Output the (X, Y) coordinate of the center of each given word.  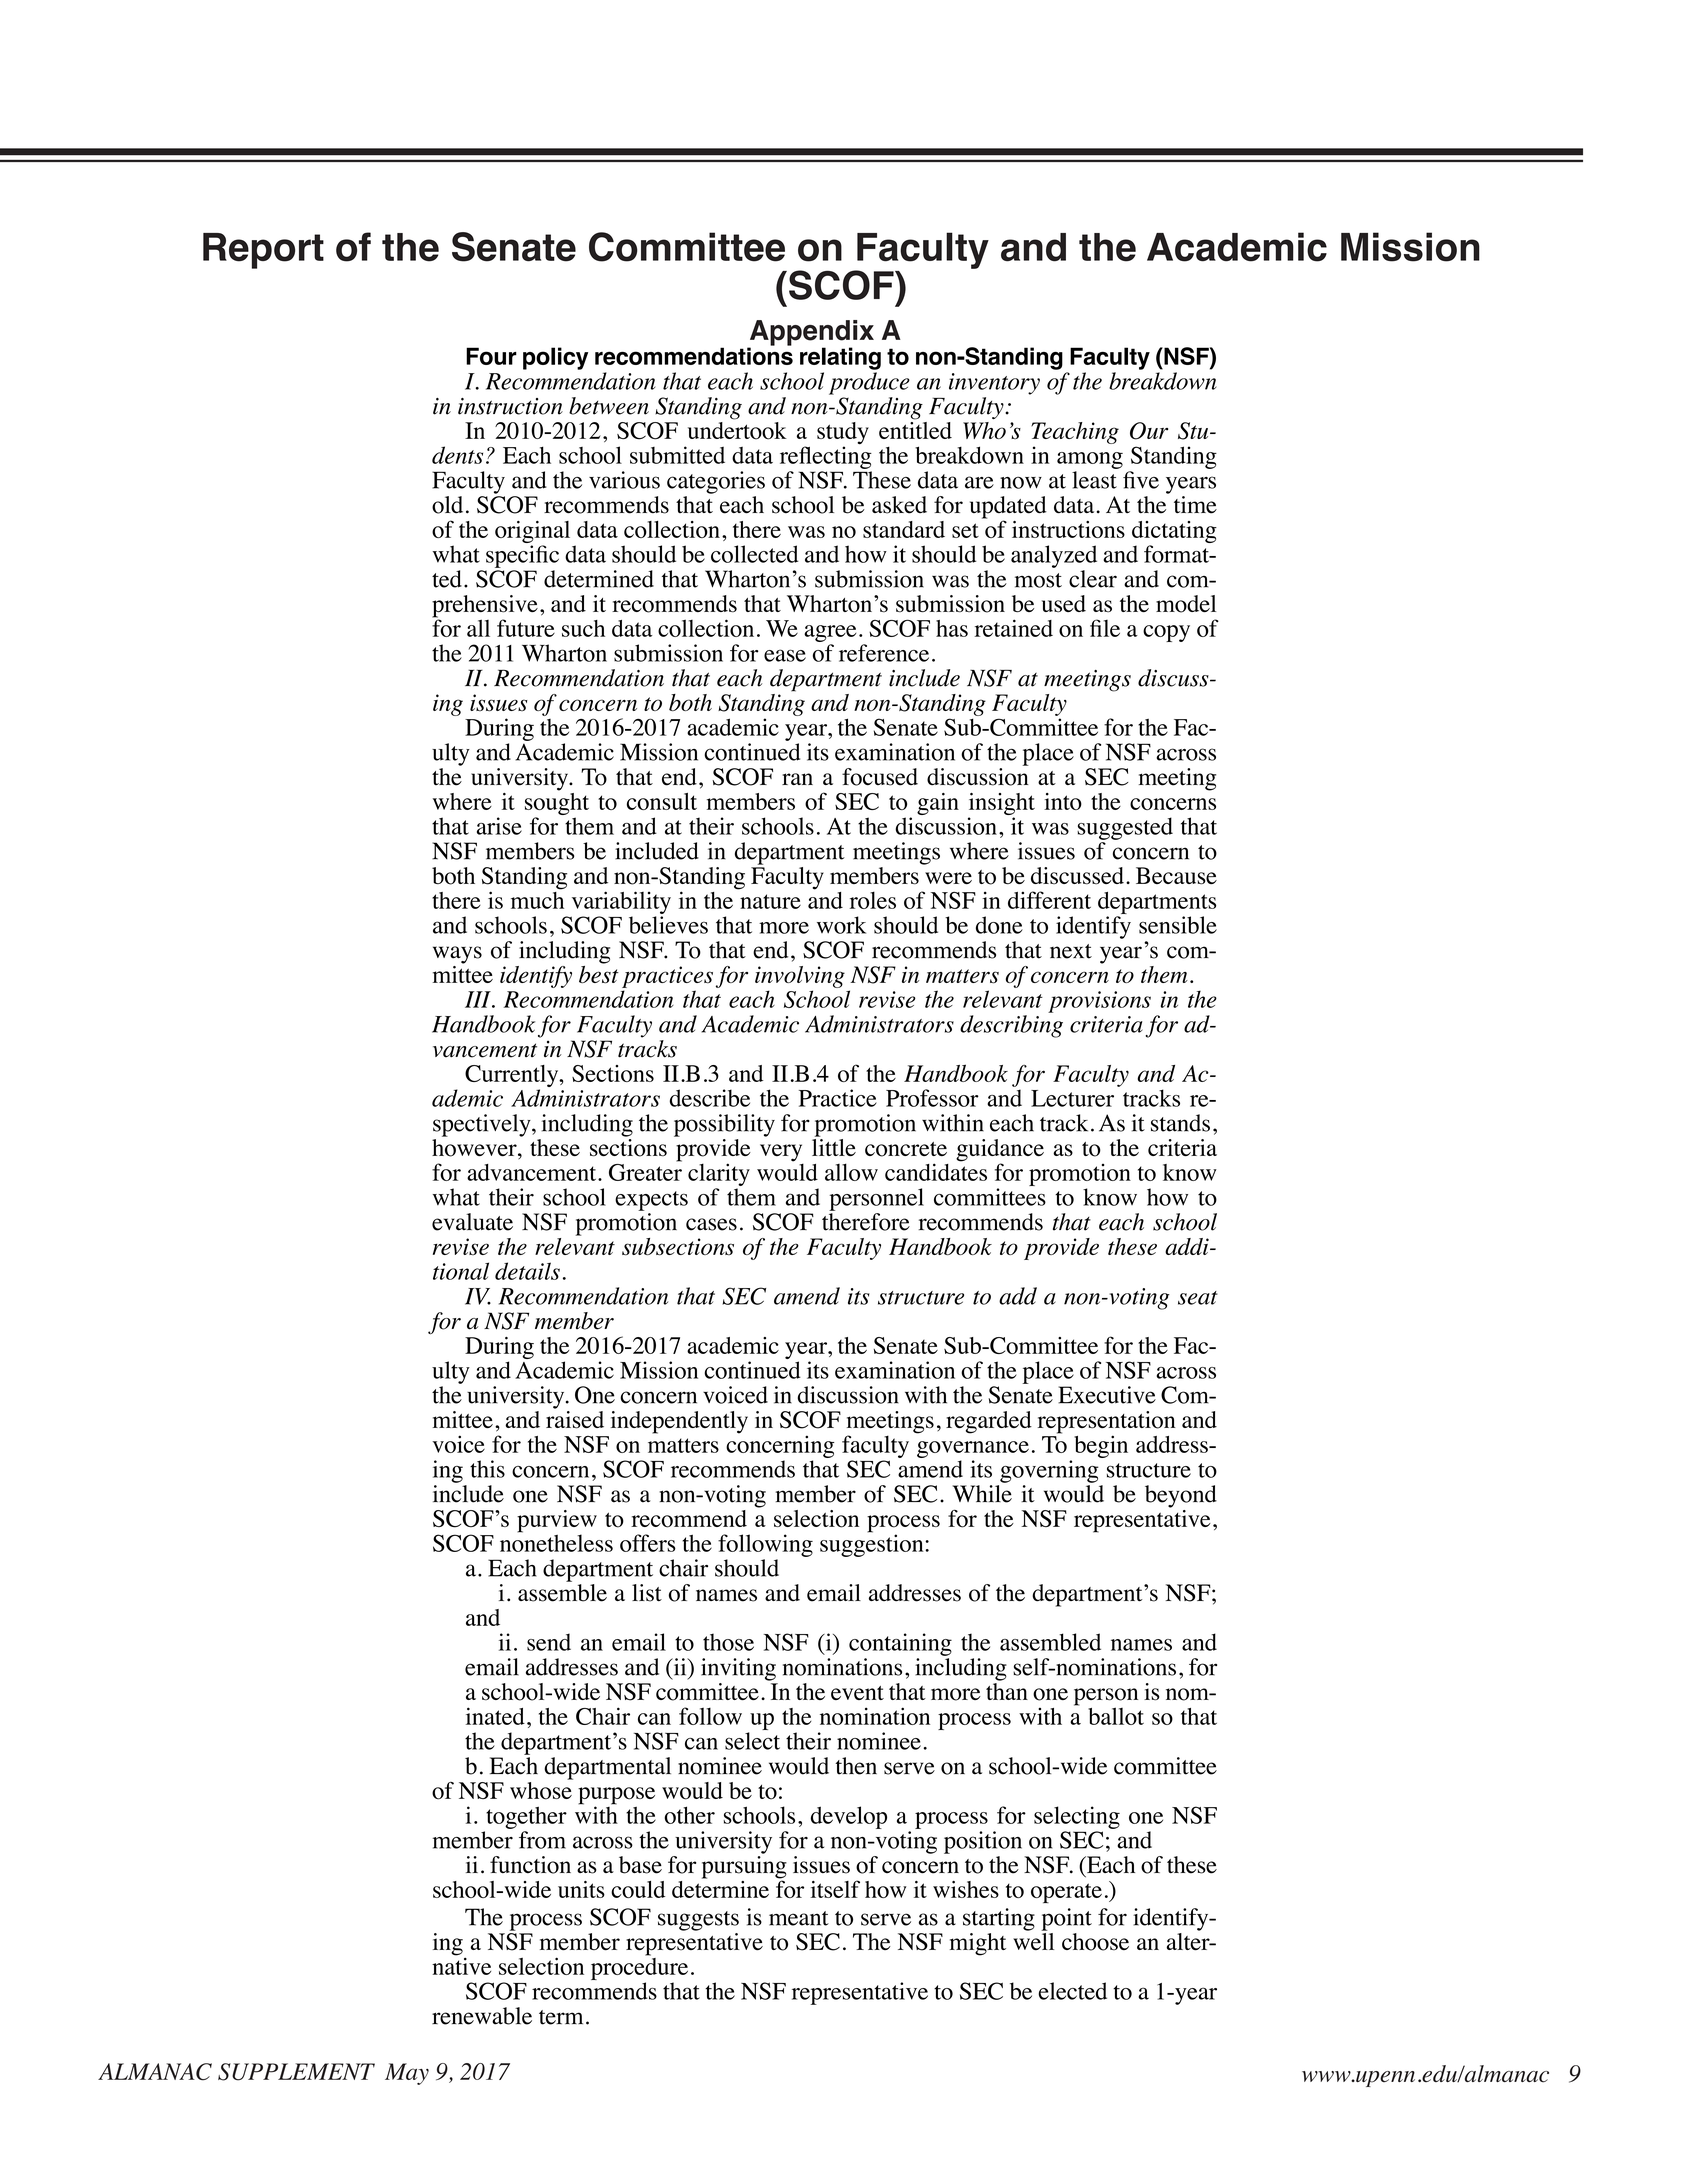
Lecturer (1072, 1098)
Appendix (810, 334)
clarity (719, 1174)
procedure (639, 1967)
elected (1072, 1991)
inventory (994, 384)
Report (263, 251)
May (407, 2074)
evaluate (472, 1222)
